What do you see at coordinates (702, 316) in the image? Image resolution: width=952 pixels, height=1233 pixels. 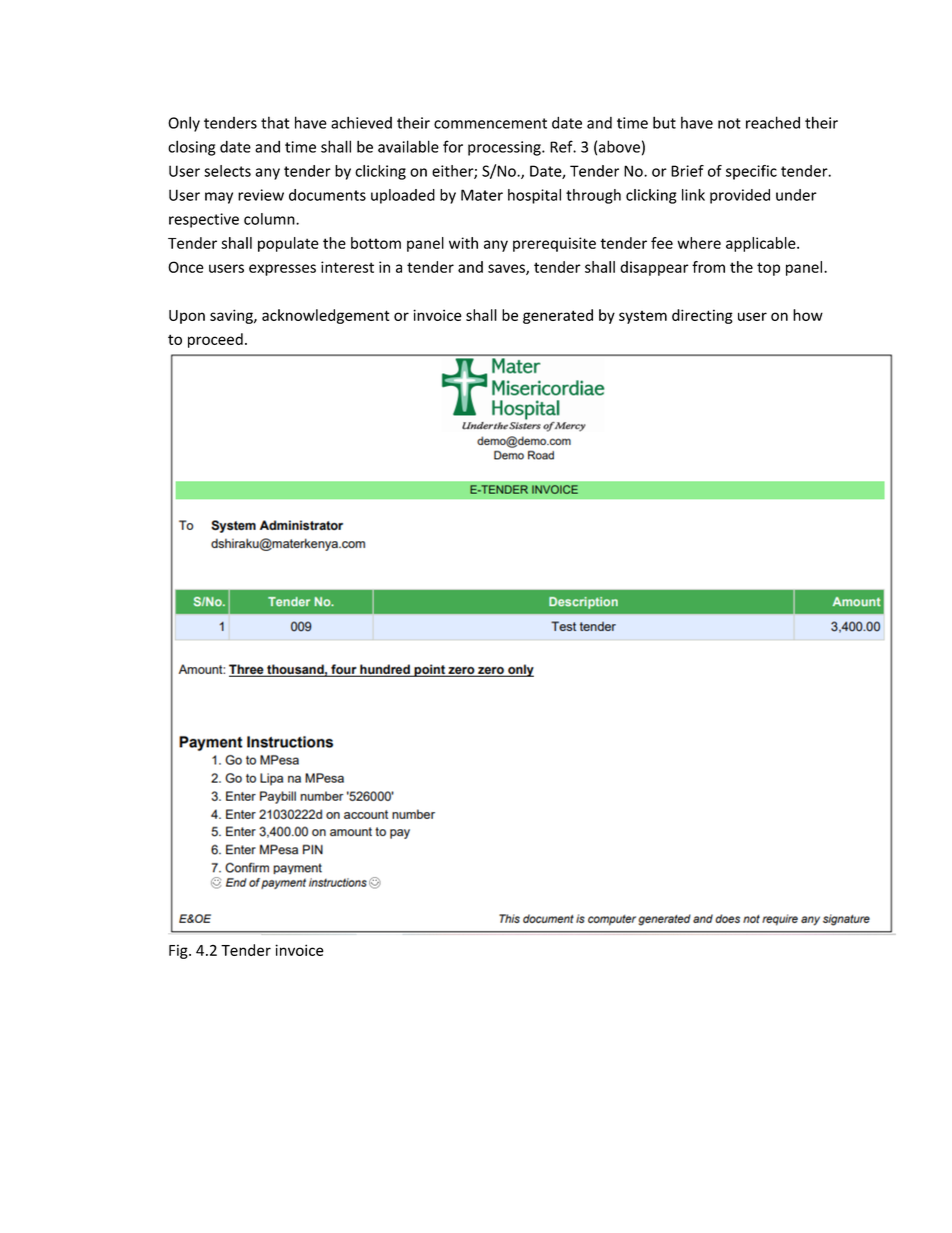 I see `directing` at bounding box center [702, 316].
